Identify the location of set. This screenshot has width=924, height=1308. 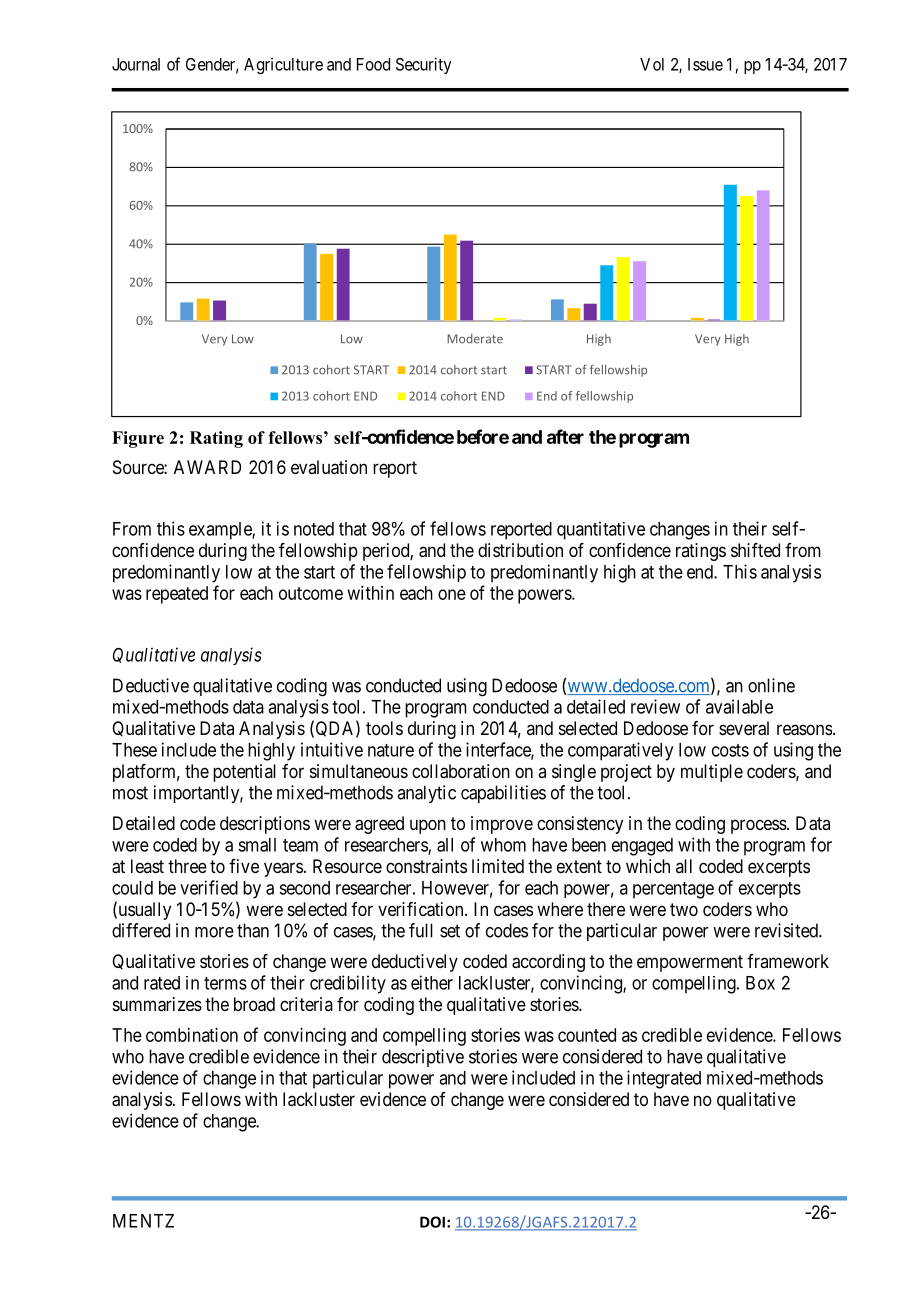
(450, 931).
